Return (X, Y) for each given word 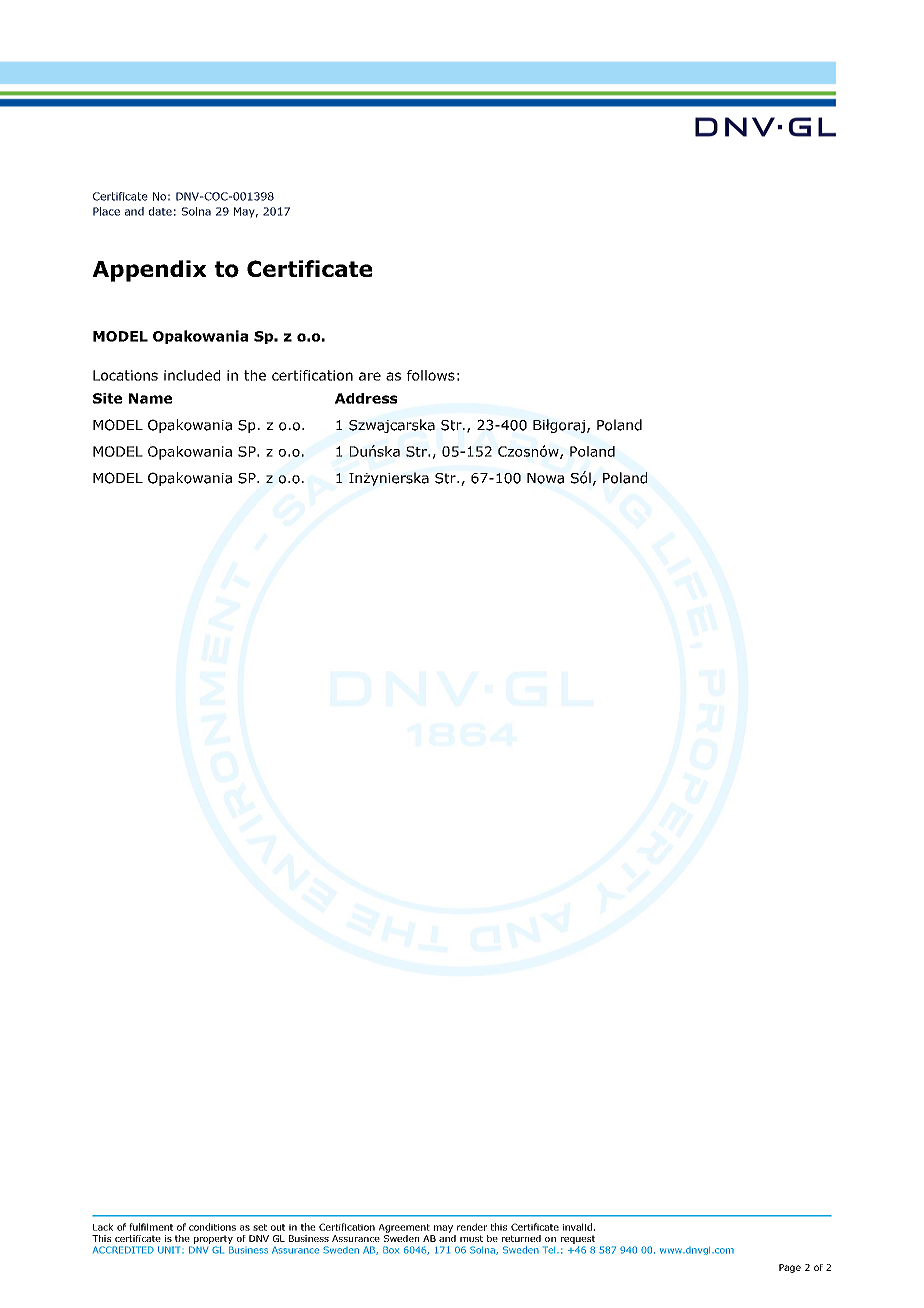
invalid (577, 1227)
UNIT (170, 1250)
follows (431, 375)
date (160, 211)
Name (150, 398)
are (370, 376)
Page (790, 1268)
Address (366, 398)
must (471, 1238)
